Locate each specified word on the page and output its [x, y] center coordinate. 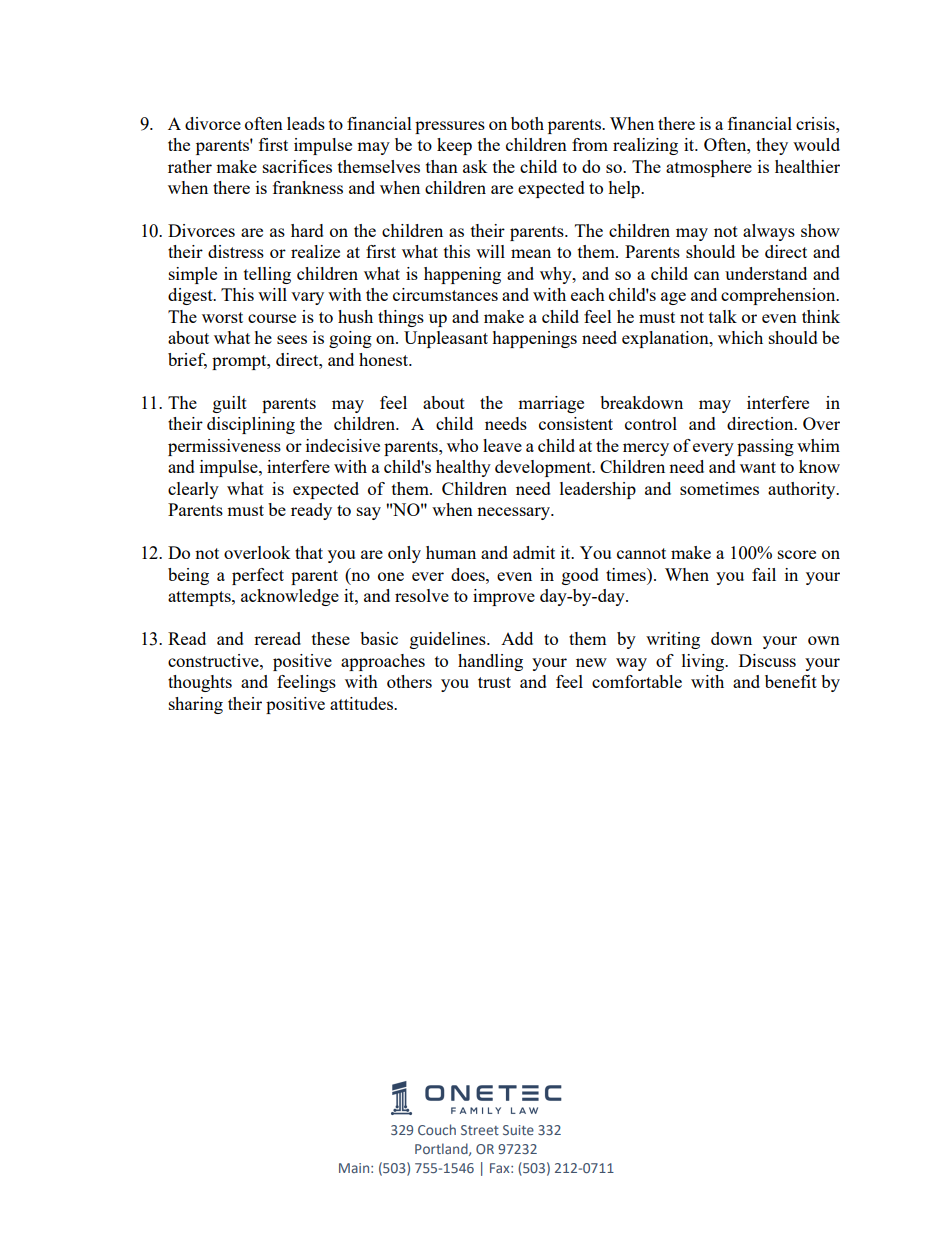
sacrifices [297, 166]
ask [475, 166]
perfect [258, 576]
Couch [437, 1129]
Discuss [767, 660]
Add [517, 638]
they [772, 146]
